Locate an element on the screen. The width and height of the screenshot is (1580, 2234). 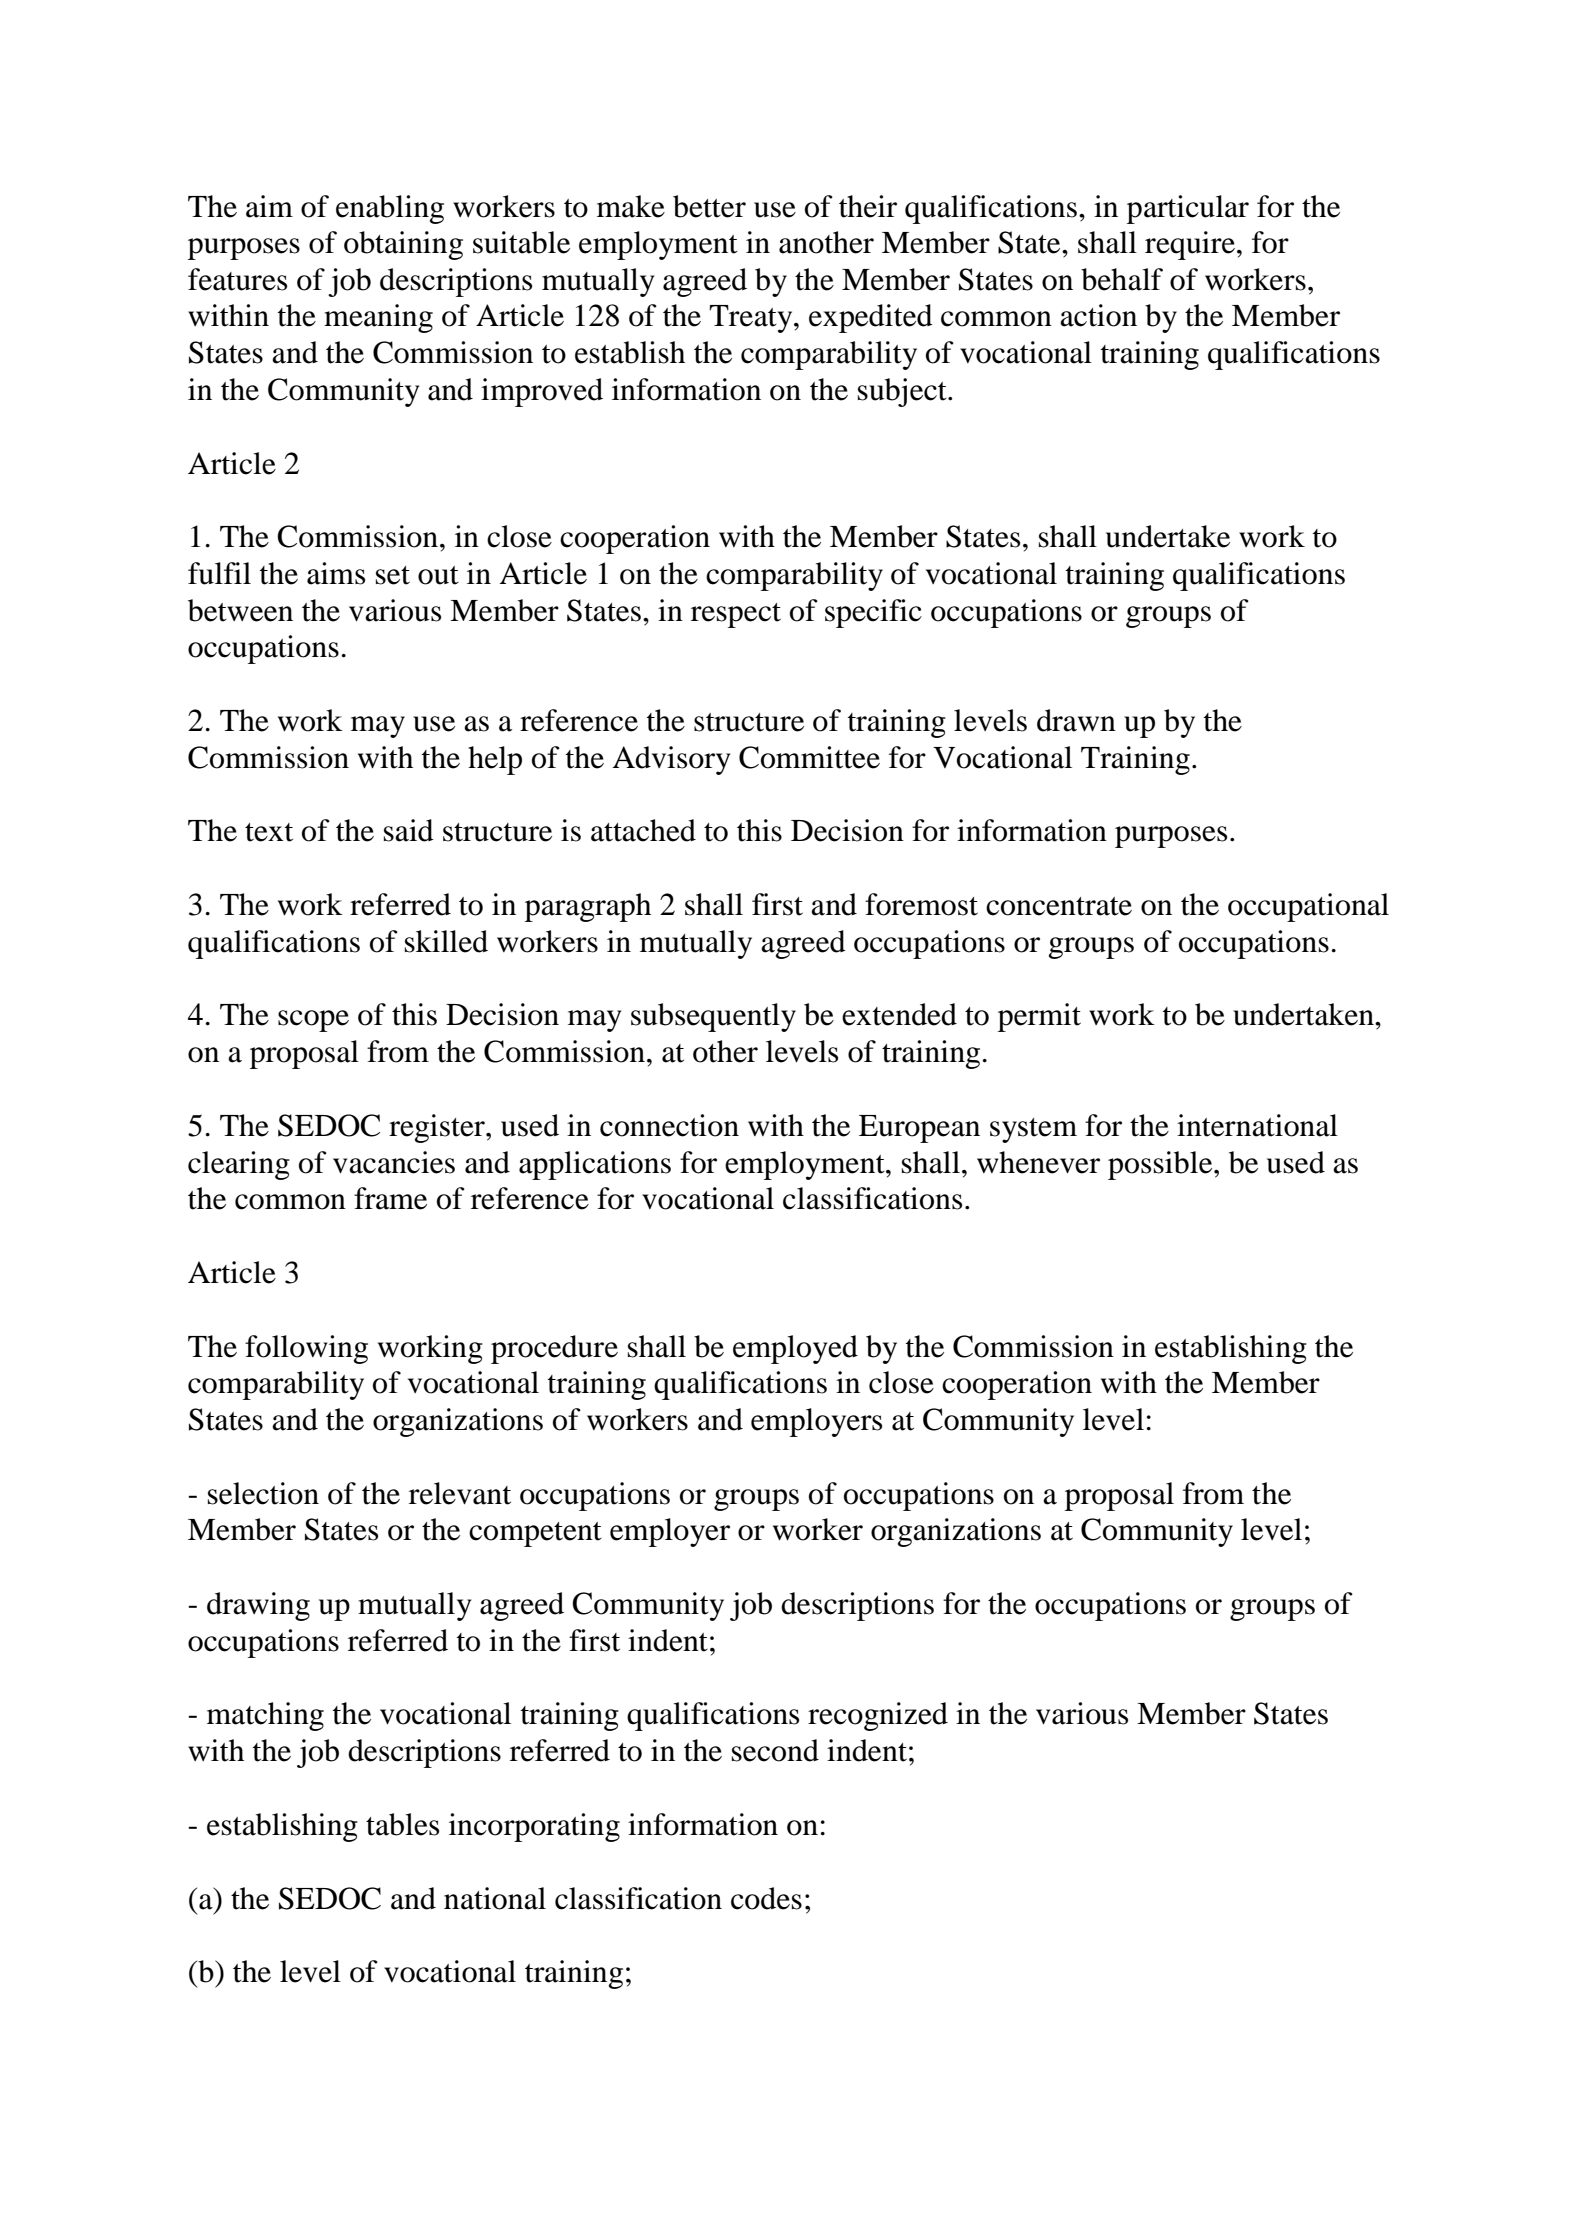
require is located at coordinates (1190, 245).
